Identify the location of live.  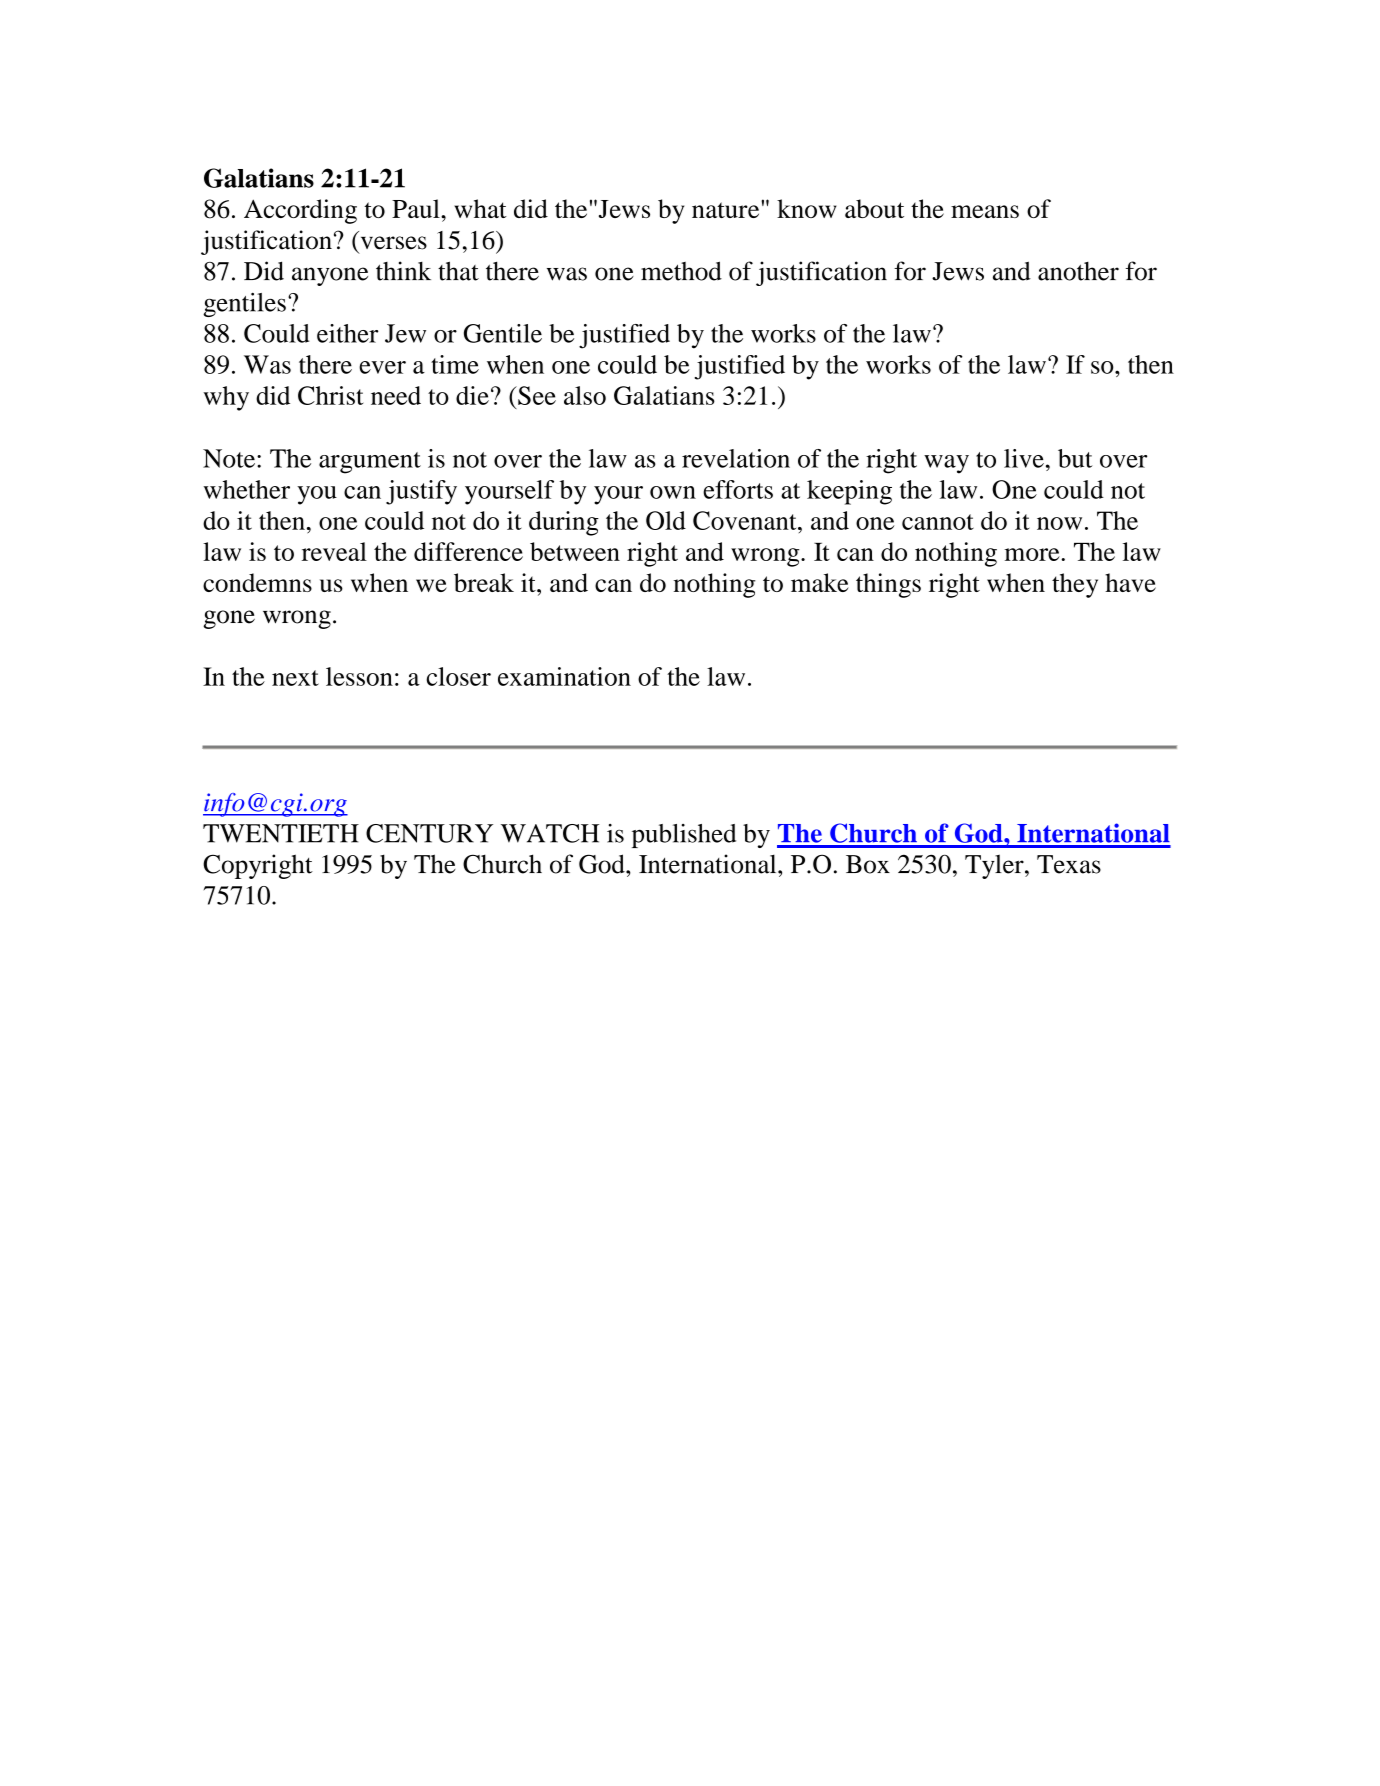
(1024, 458).
